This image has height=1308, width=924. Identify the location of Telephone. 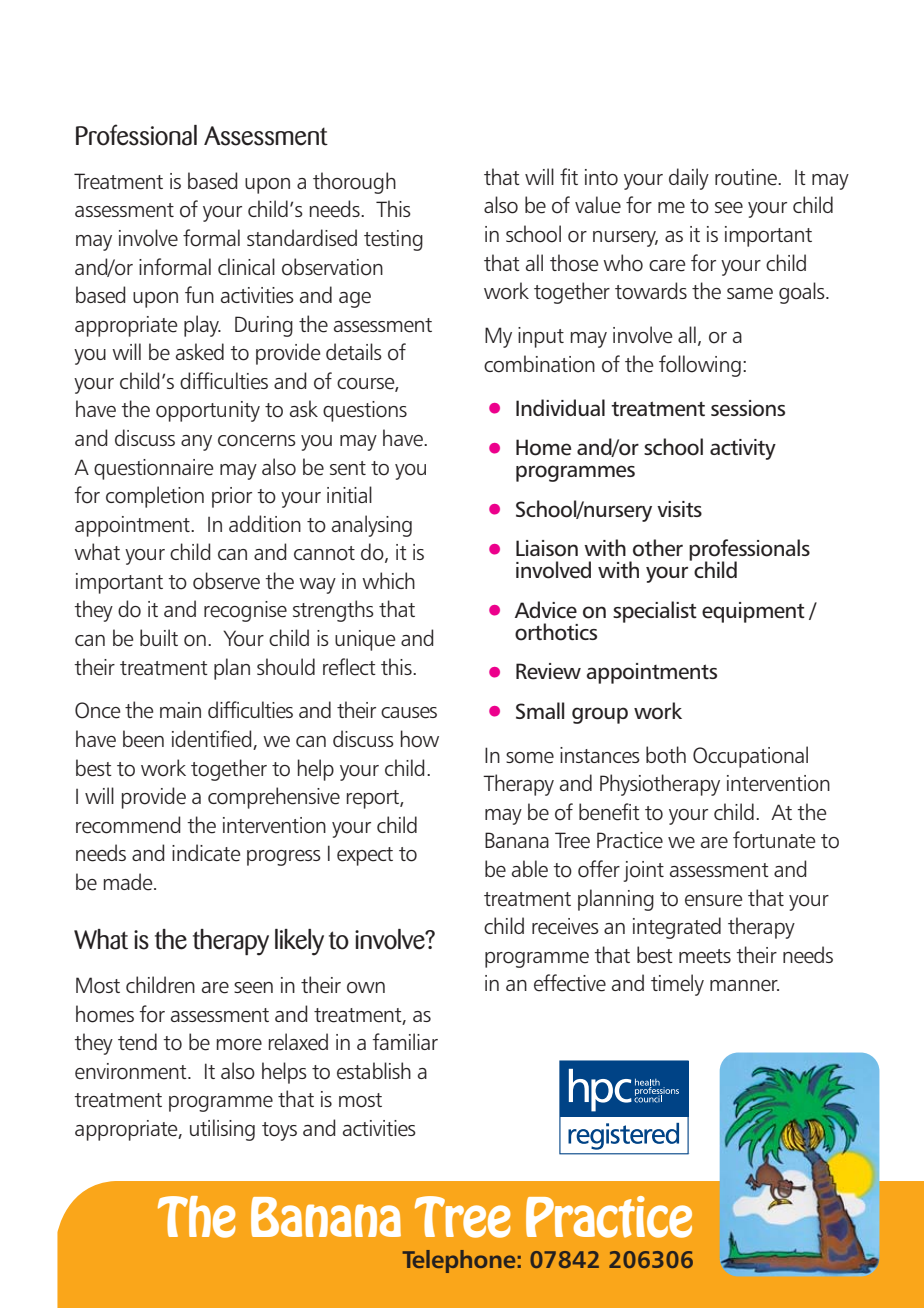
(458, 1261).
